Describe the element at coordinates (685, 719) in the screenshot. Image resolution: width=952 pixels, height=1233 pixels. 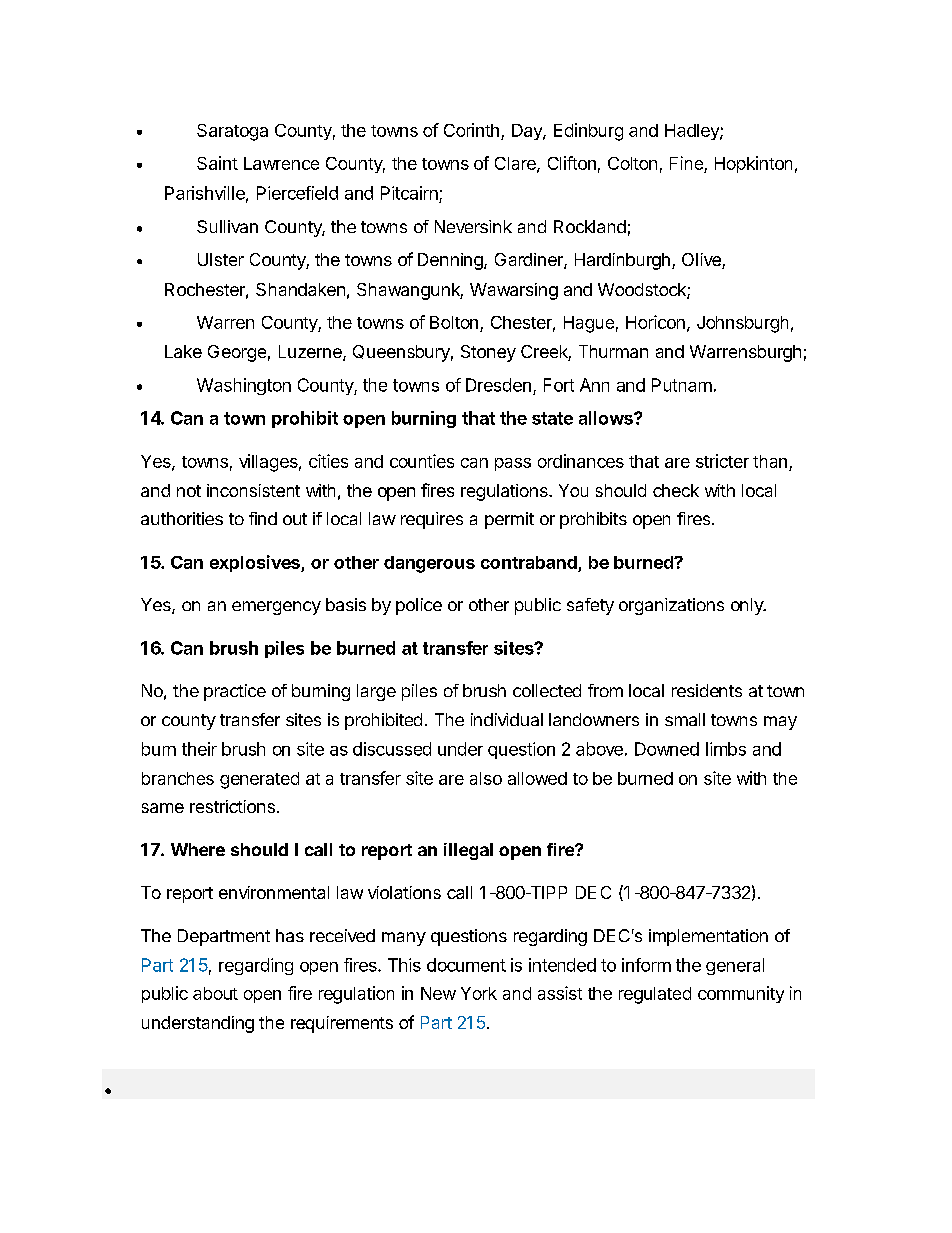
I see `small` at that location.
